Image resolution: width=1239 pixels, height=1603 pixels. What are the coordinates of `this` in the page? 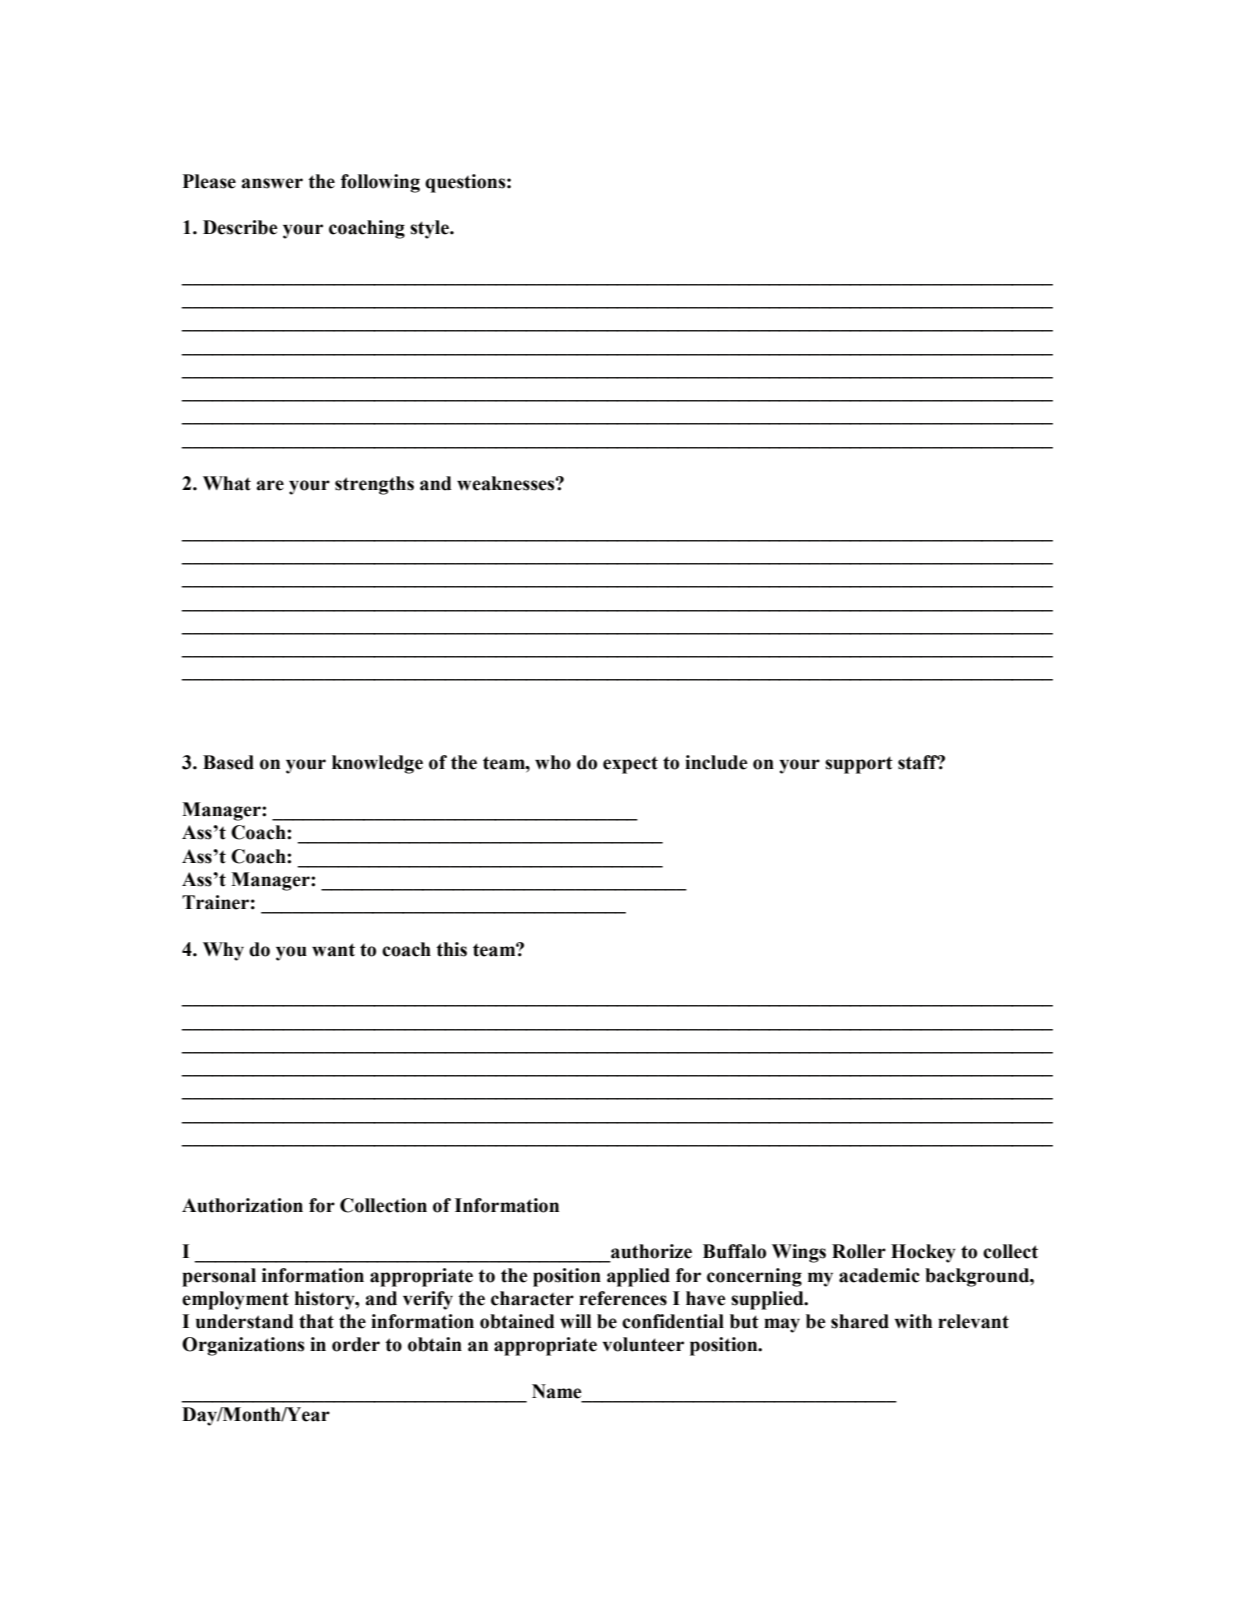 It's located at (451, 949).
